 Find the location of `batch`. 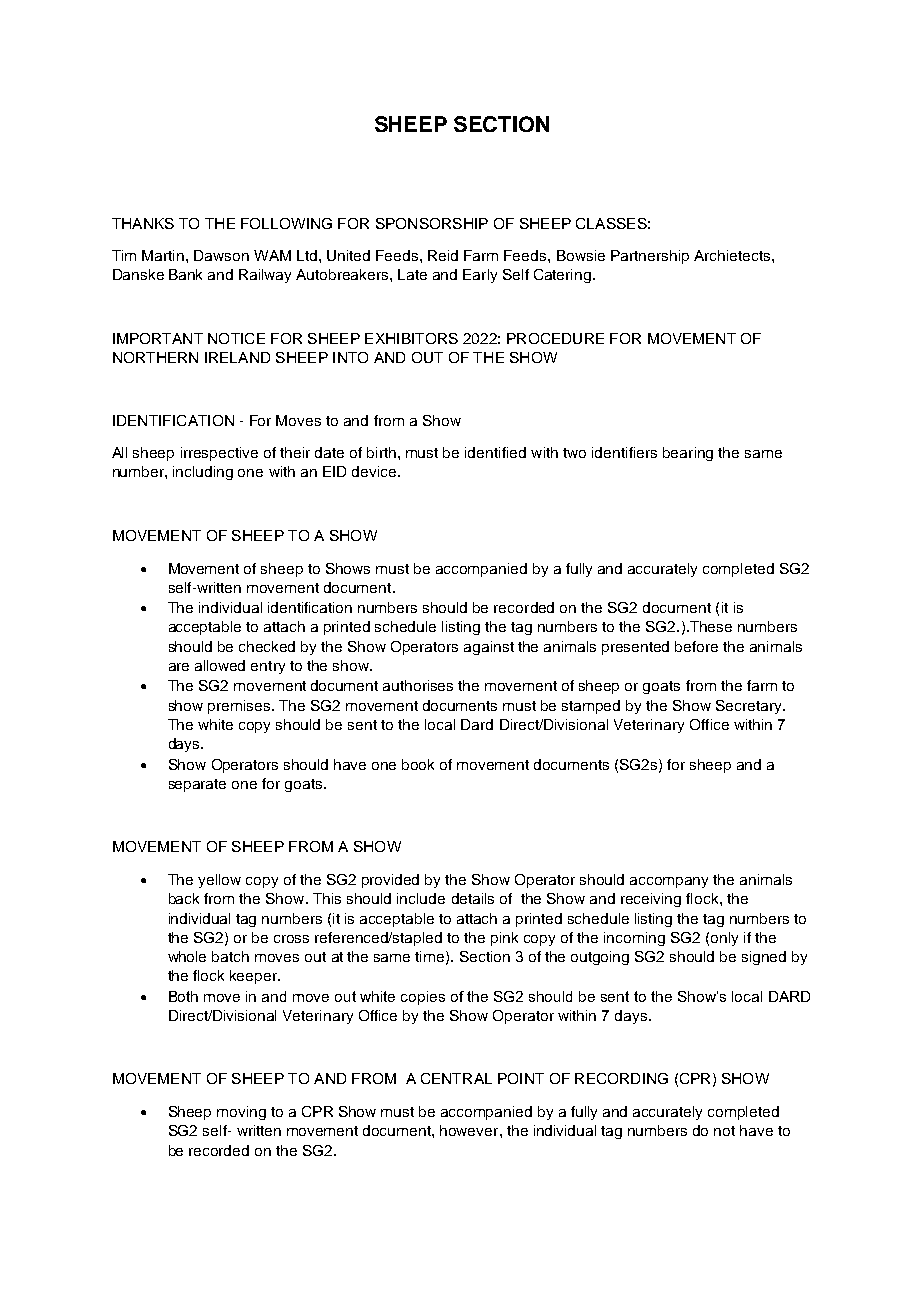

batch is located at coordinates (230, 956).
